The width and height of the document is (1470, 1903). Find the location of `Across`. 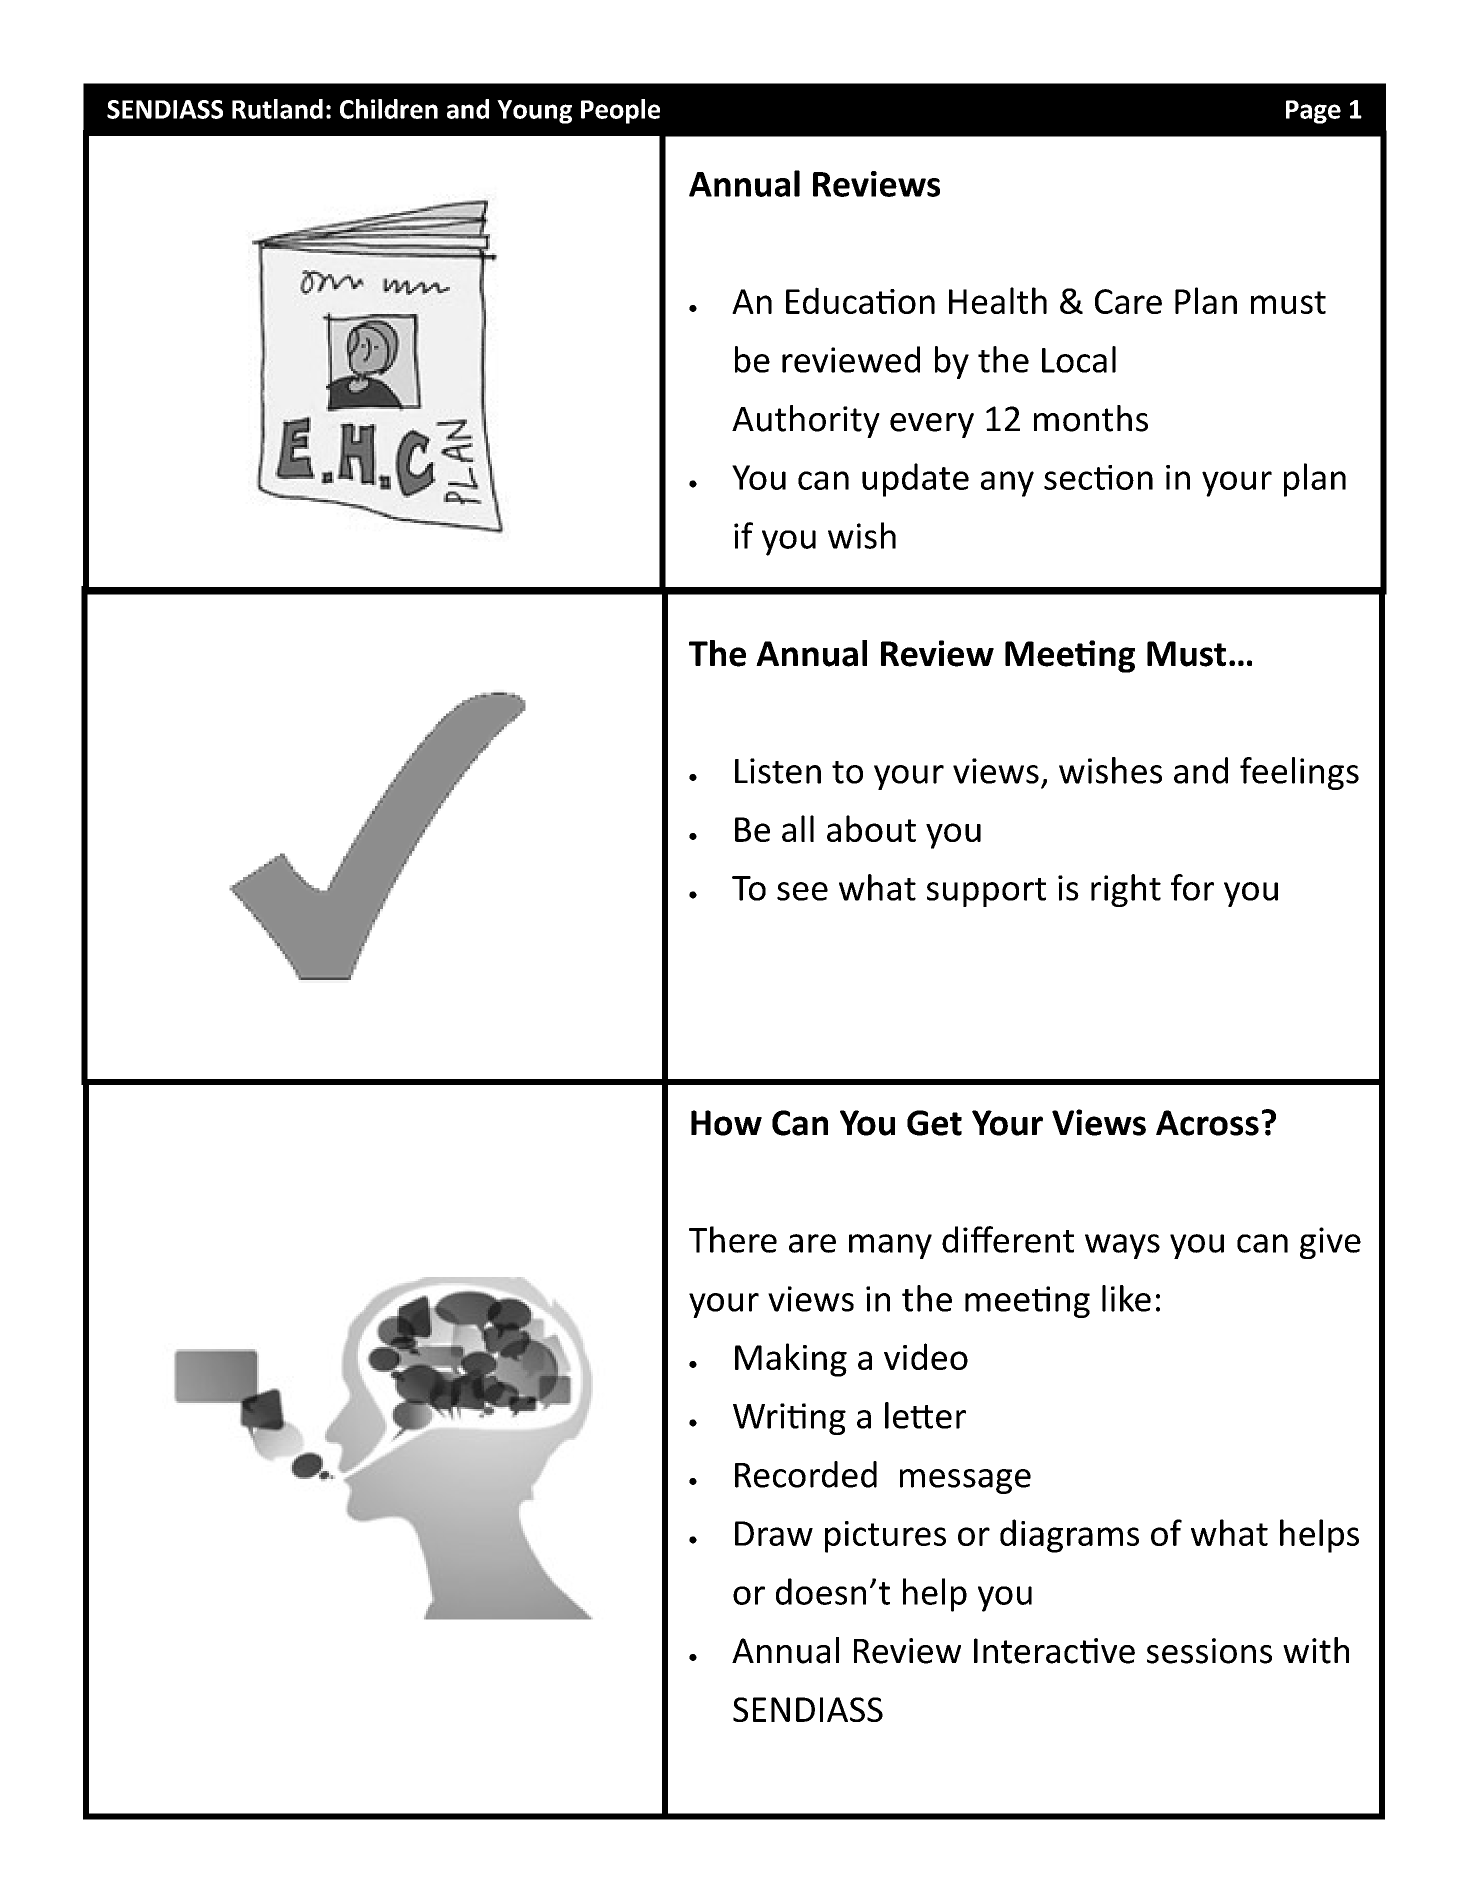

Across is located at coordinates (1207, 1123).
